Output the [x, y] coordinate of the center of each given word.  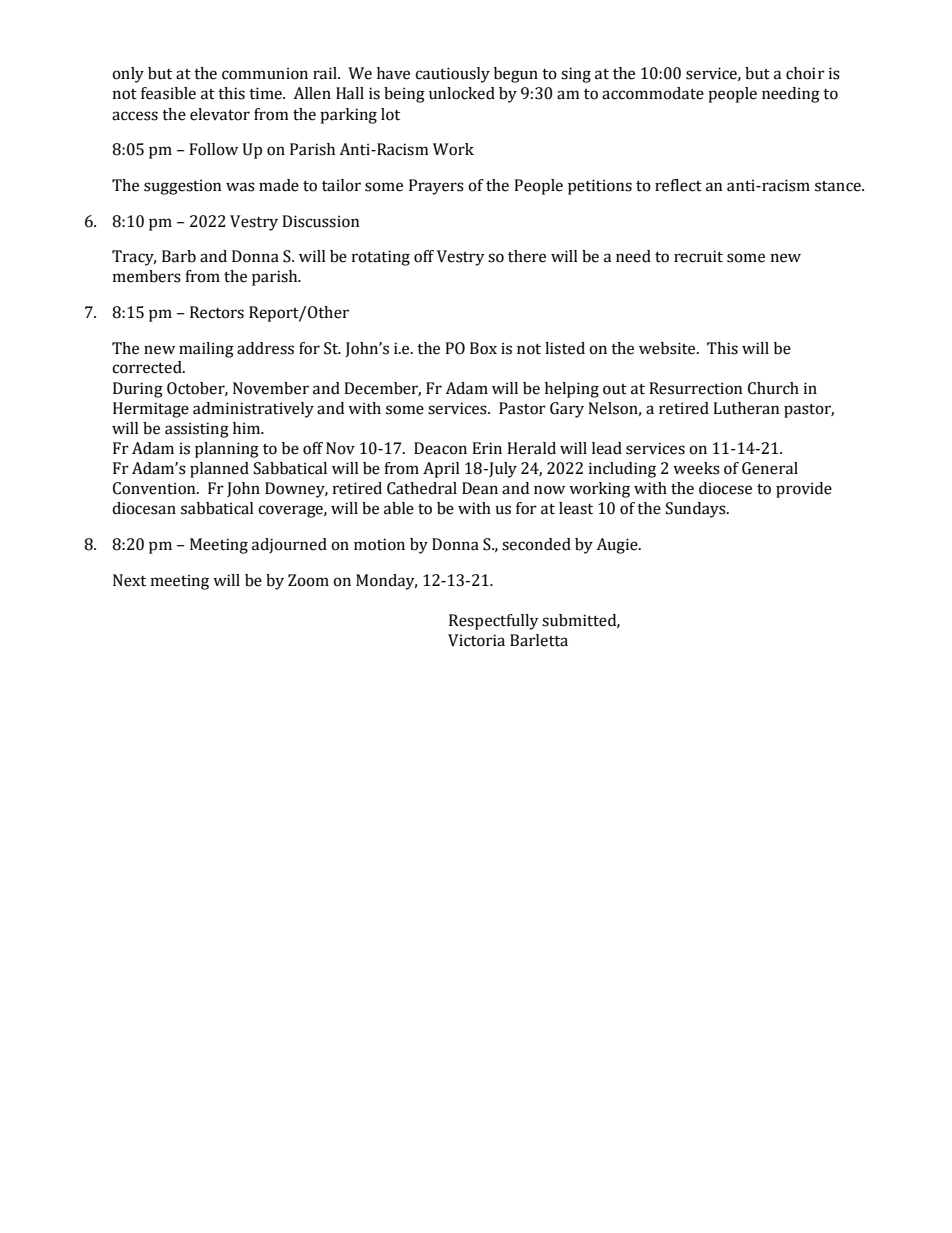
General [770, 468]
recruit [698, 256]
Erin [487, 448]
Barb [179, 256]
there [527, 256]
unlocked [462, 93]
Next [129, 580]
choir [805, 73]
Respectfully [494, 622]
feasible [168, 93]
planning [227, 450]
